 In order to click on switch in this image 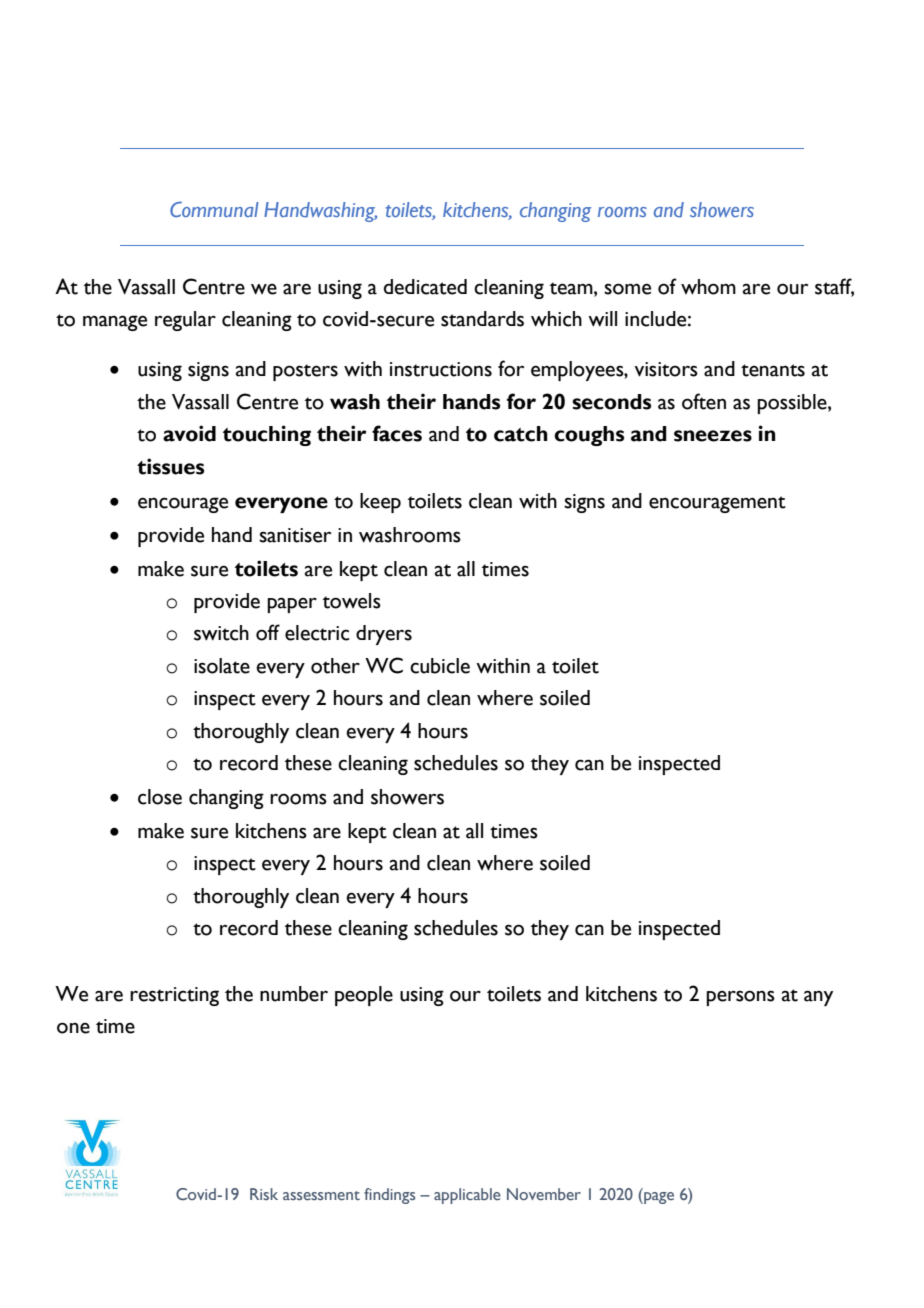, I will do `click(221, 633)`.
